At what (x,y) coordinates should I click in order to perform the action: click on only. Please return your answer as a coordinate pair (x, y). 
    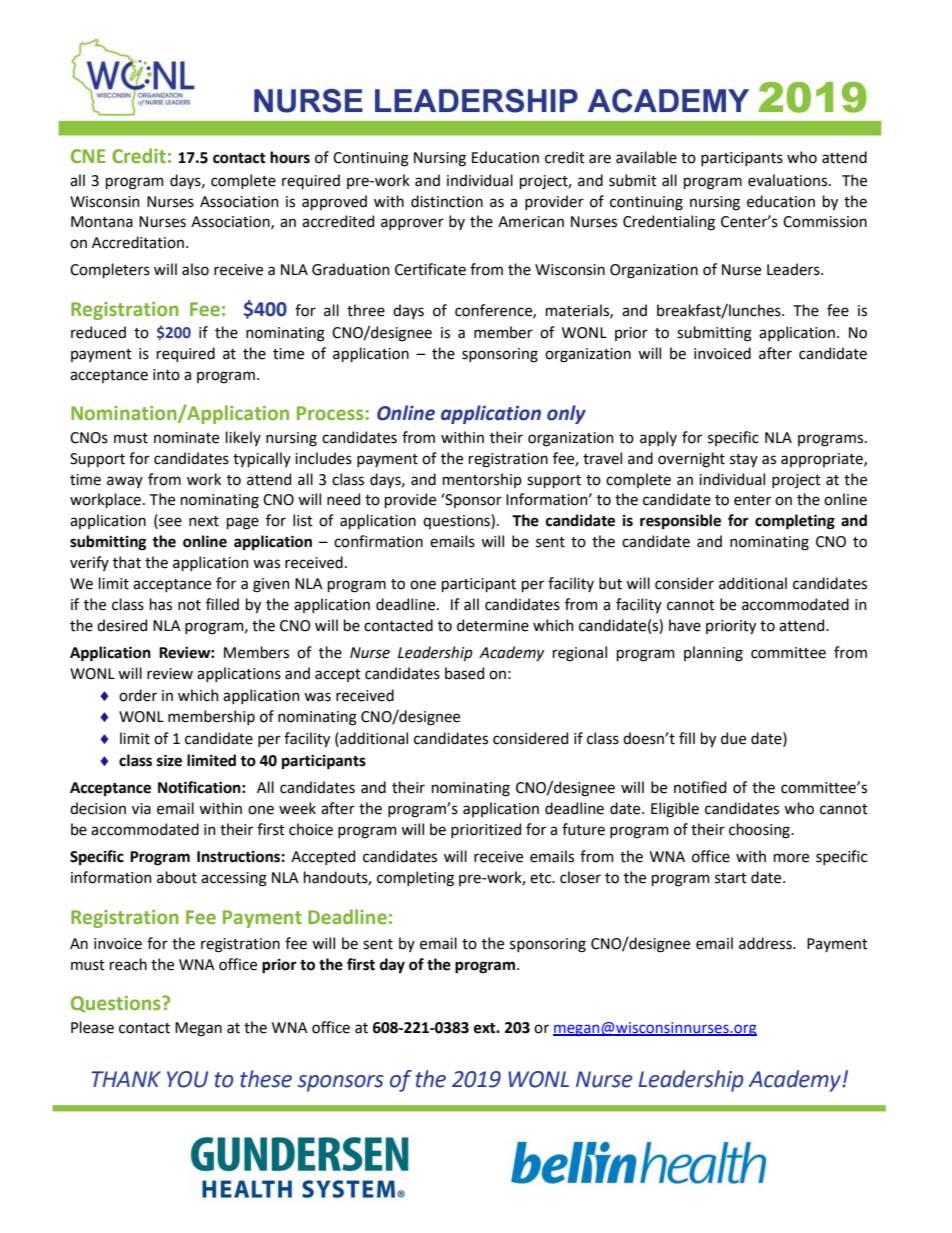
    Looking at the image, I should click on (566, 414).
